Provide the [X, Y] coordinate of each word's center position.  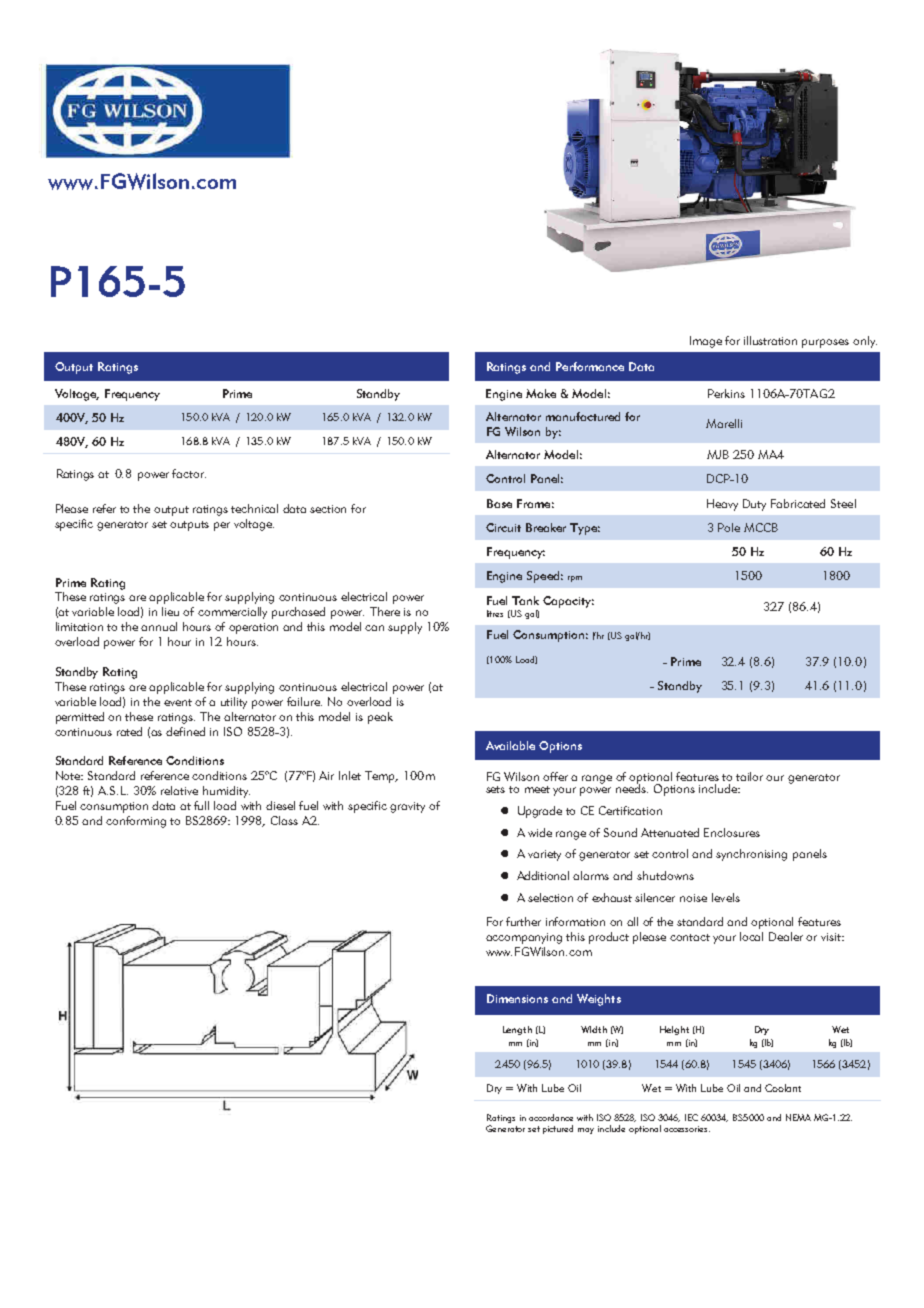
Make [541, 393]
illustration [770, 340]
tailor [749, 776]
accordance [551, 1117]
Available [510, 745]
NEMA [798, 1117]
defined [185, 731]
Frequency [132, 395]
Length [517, 1030]
